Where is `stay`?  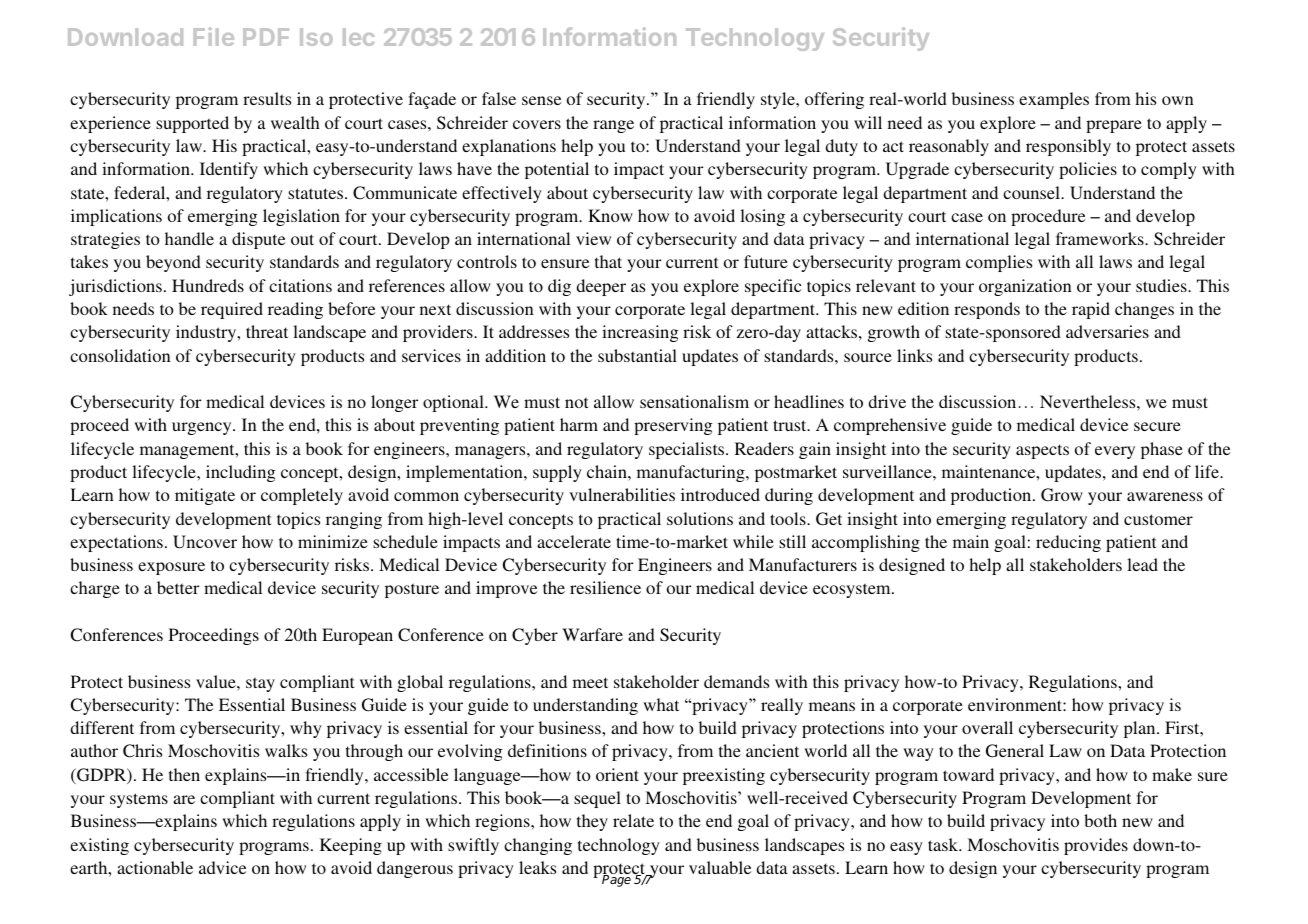
stay is located at coordinates (260, 684).
